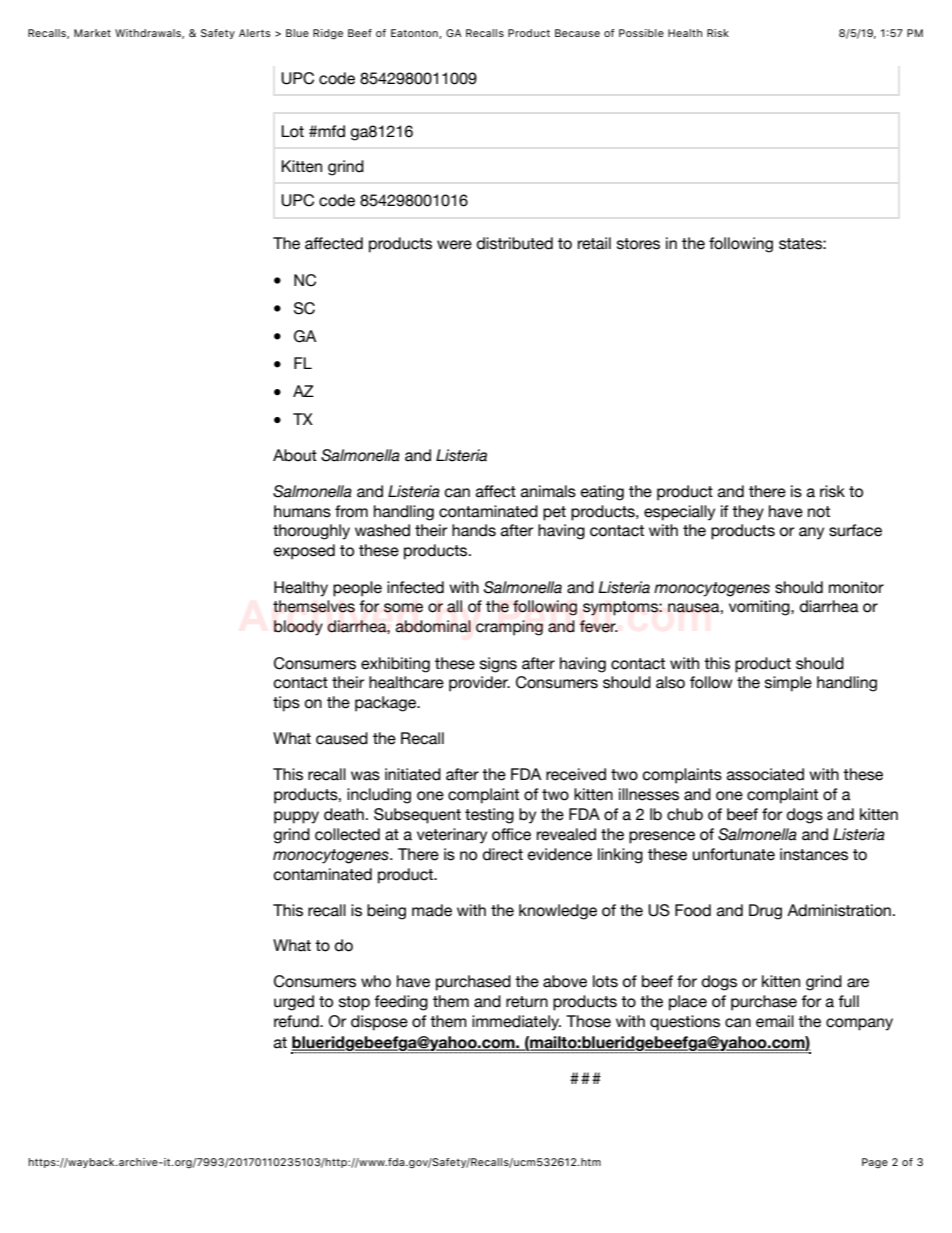 This image has height=1233, width=952. I want to click on animals, so click(548, 491).
